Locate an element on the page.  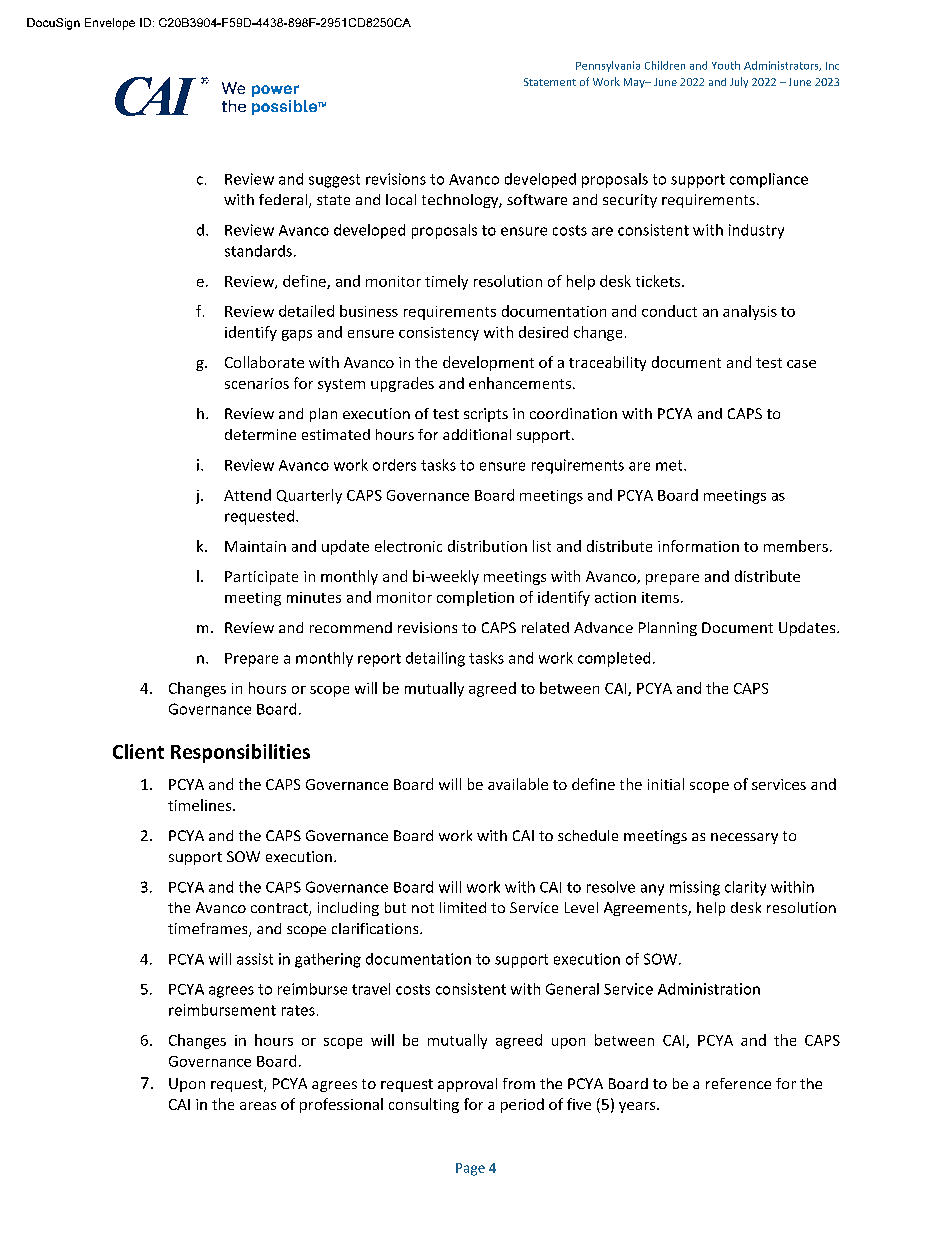
standards is located at coordinates (258, 251).
